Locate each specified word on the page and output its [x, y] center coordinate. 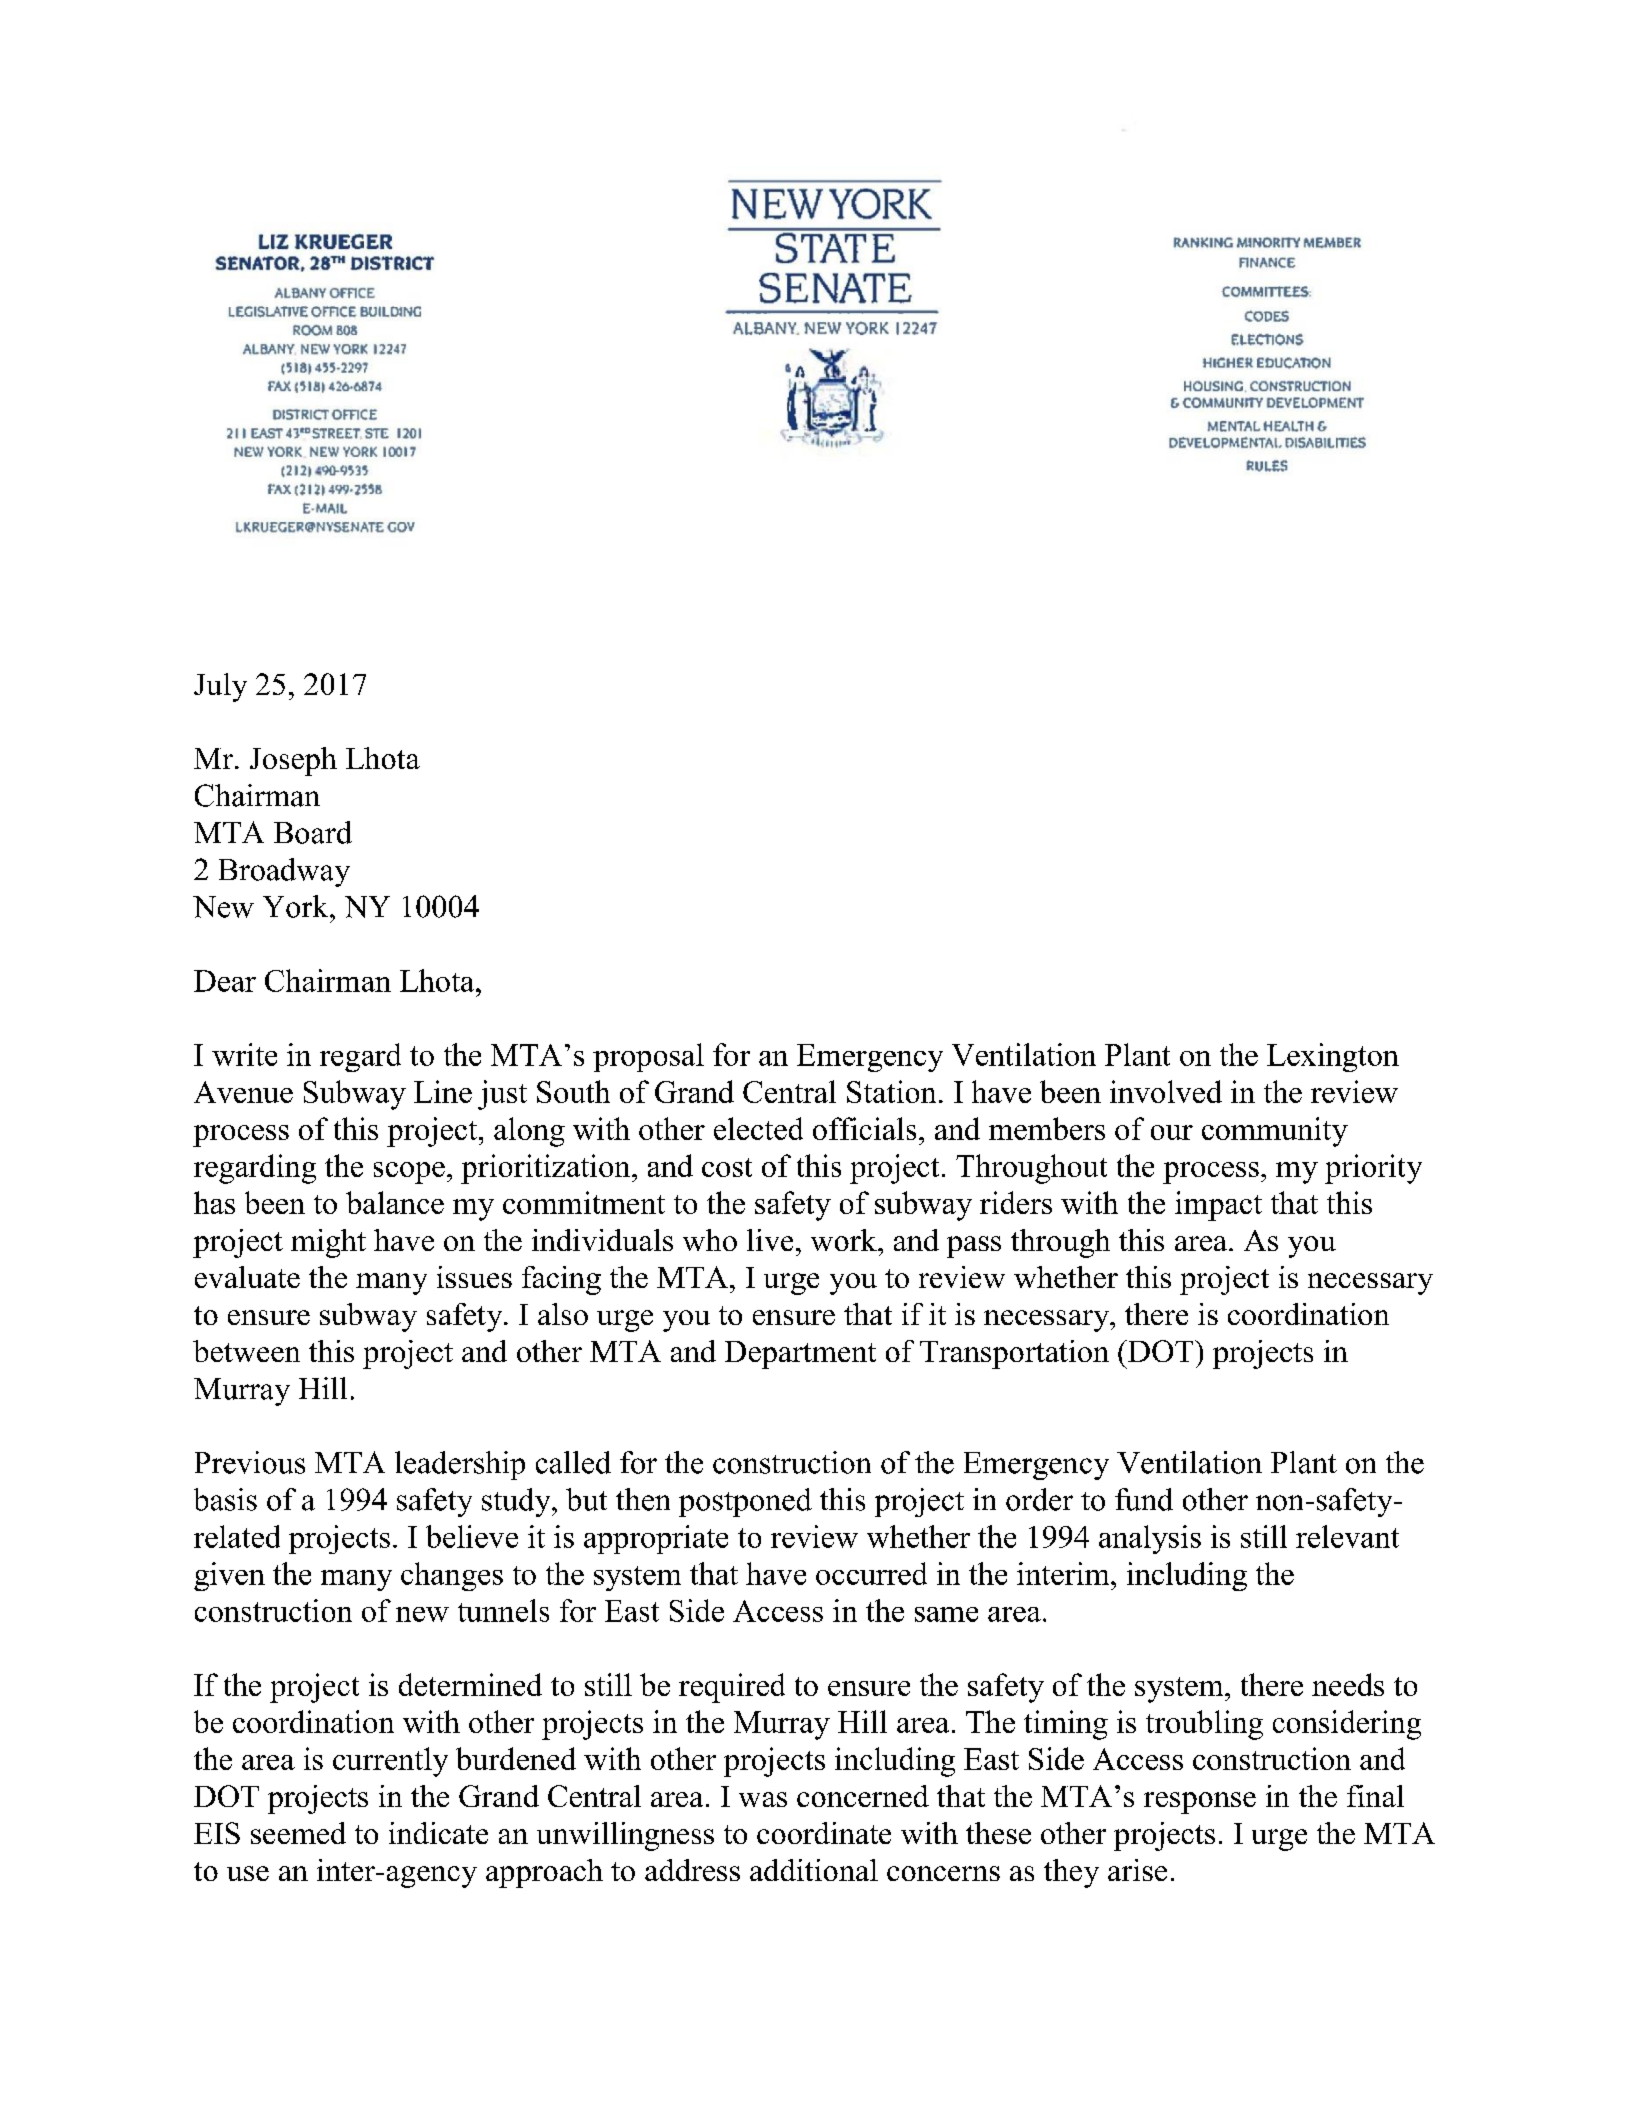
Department [800, 1355]
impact [1218, 1206]
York [297, 906]
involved [1166, 1091]
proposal [648, 1057]
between [246, 1351]
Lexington [1333, 1057]
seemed [298, 1833]
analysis [1150, 1539]
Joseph [293, 761]
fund [1144, 1499]
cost [727, 1167]
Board [313, 832]
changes [452, 1576]
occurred [871, 1573]
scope [409, 1173]
